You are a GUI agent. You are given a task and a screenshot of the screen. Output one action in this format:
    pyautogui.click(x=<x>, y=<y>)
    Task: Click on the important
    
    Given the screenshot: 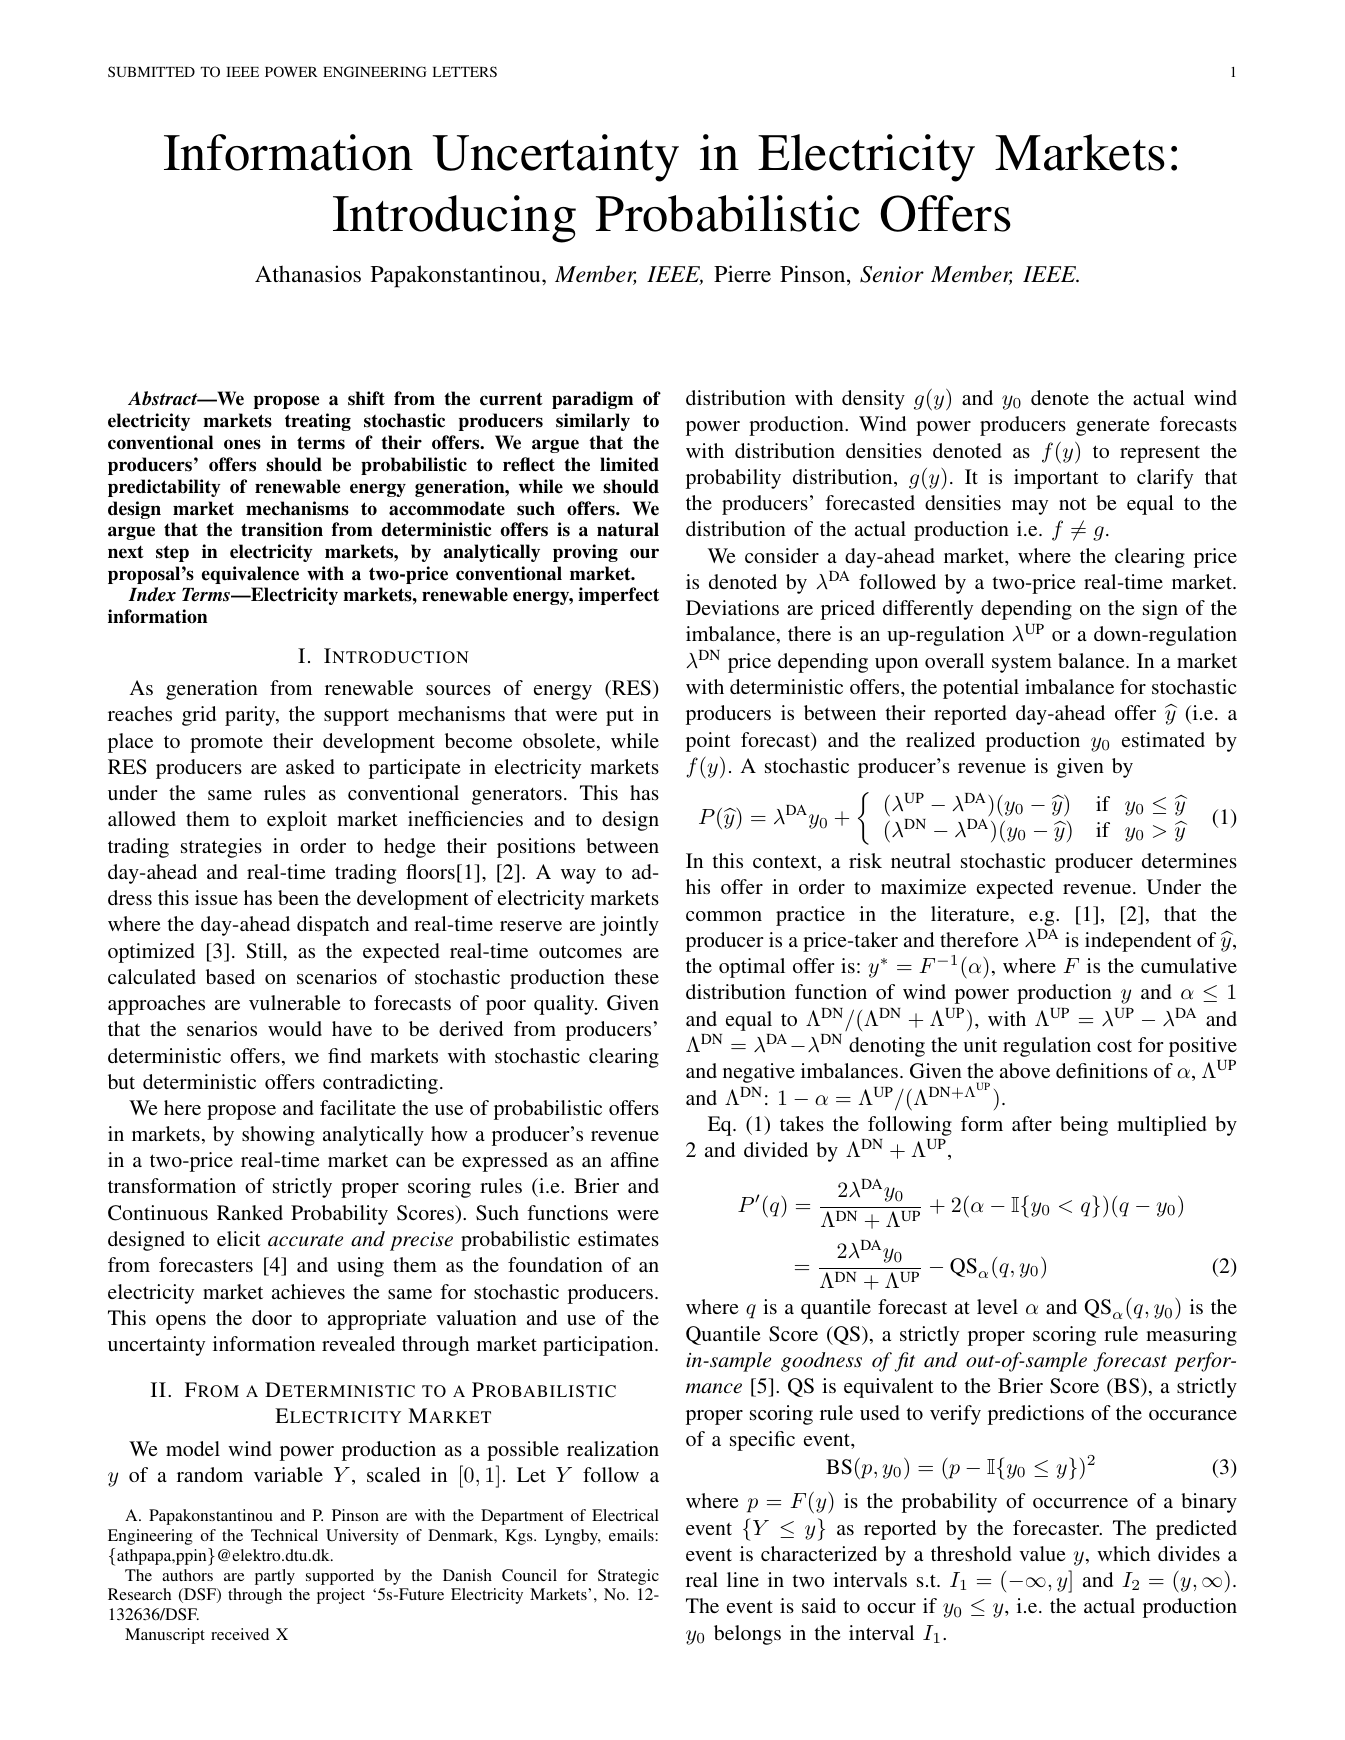 What is the action you would take?
    pyautogui.click(x=1056, y=479)
